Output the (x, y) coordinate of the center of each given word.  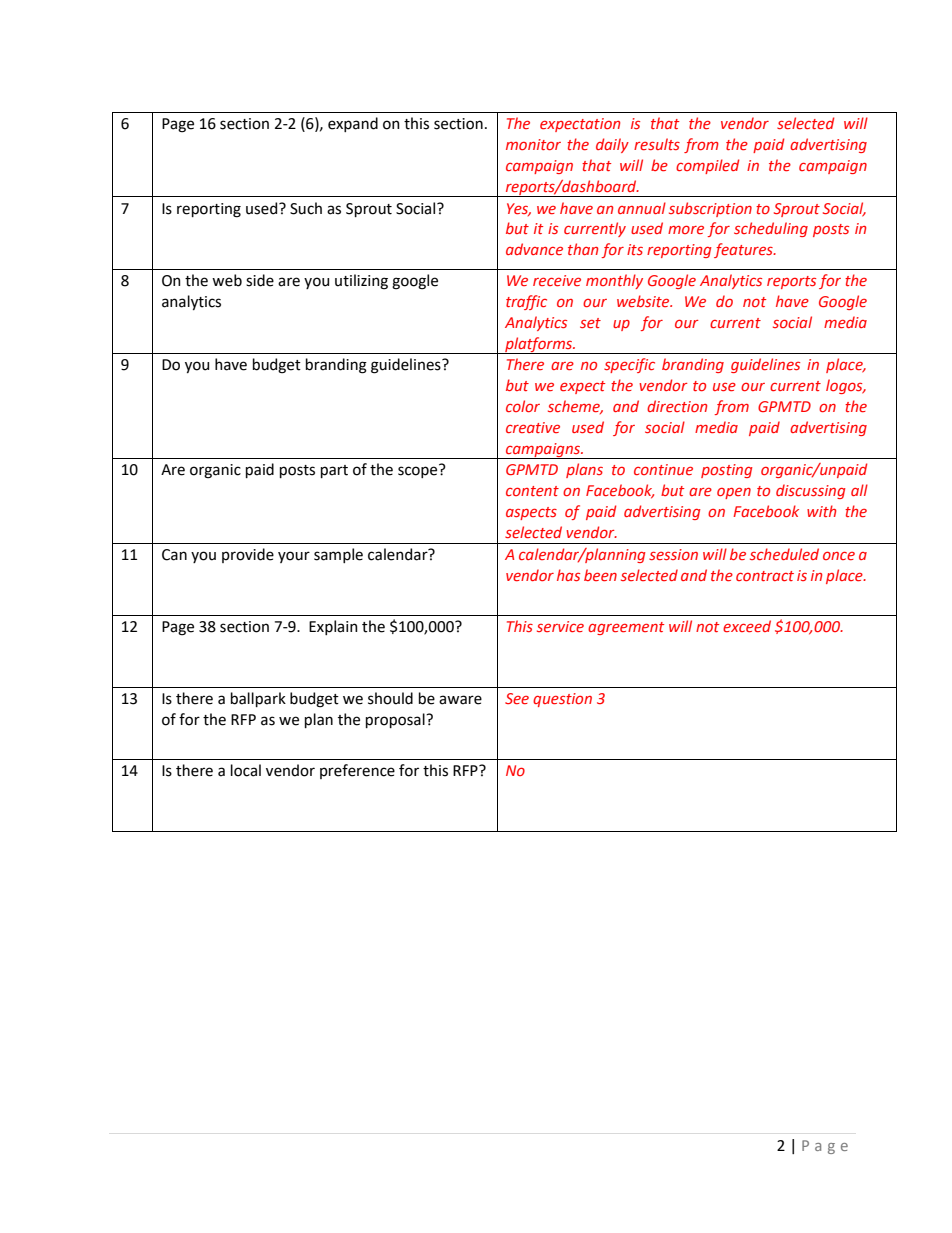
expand (353, 124)
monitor (533, 144)
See (517, 698)
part (334, 471)
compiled (707, 166)
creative (533, 427)
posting (727, 471)
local (246, 770)
